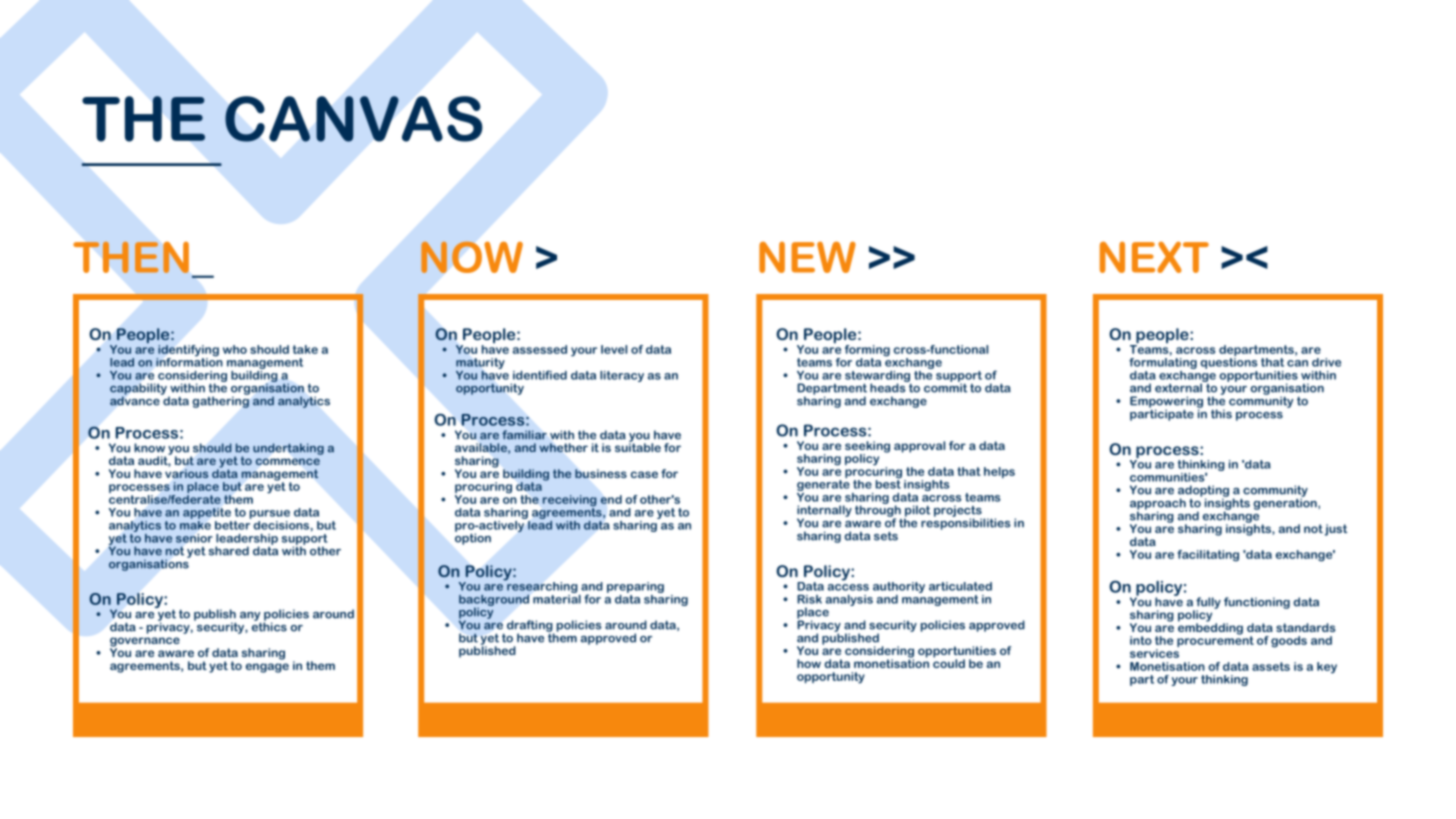 Image resolution: width=1456 pixels, height=819 pixels. I want to click on NEXT, so click(1154, 257).
